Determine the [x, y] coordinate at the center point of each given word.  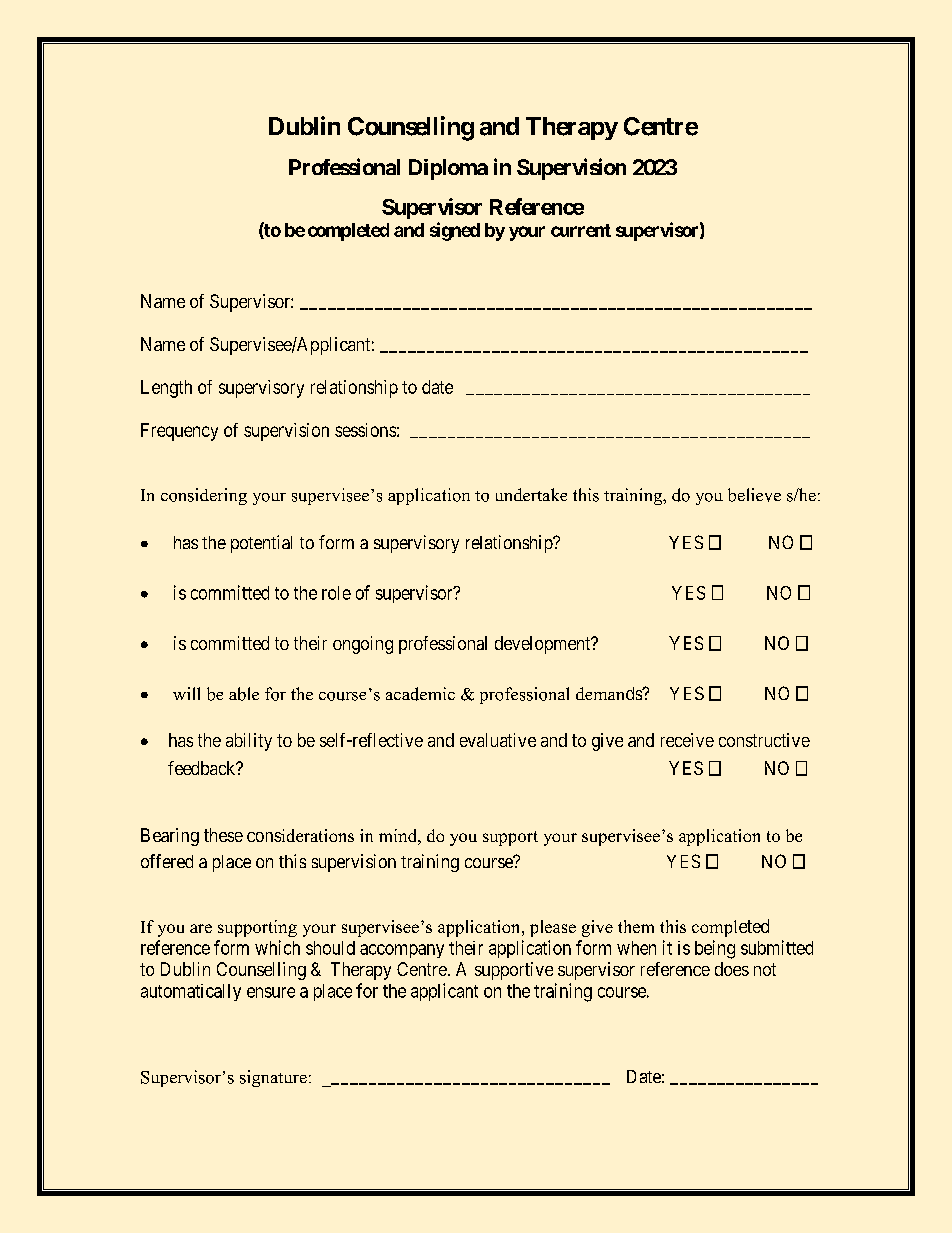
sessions [365, 430]
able [244, 694]
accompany [402, 951]
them [636, 926]
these [223, 835]
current [581, 230]
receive [687, 740]
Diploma [448, 169]
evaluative [498, 740]
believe [754, 495]
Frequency [179, 432]
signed [455, 231]
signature [273, 1078]
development [544, 645]
